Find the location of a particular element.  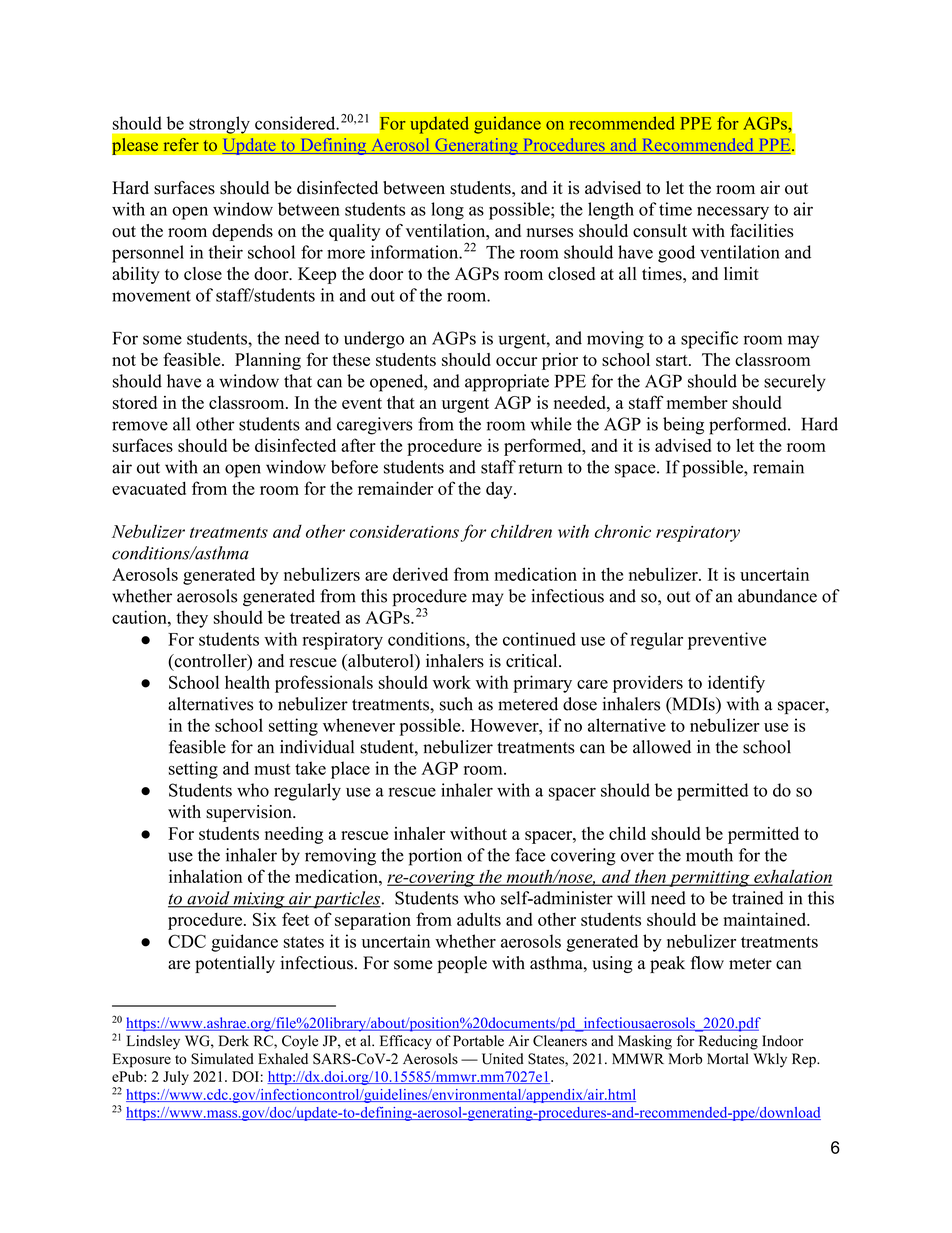

being is located at coordinates (683, 426).
